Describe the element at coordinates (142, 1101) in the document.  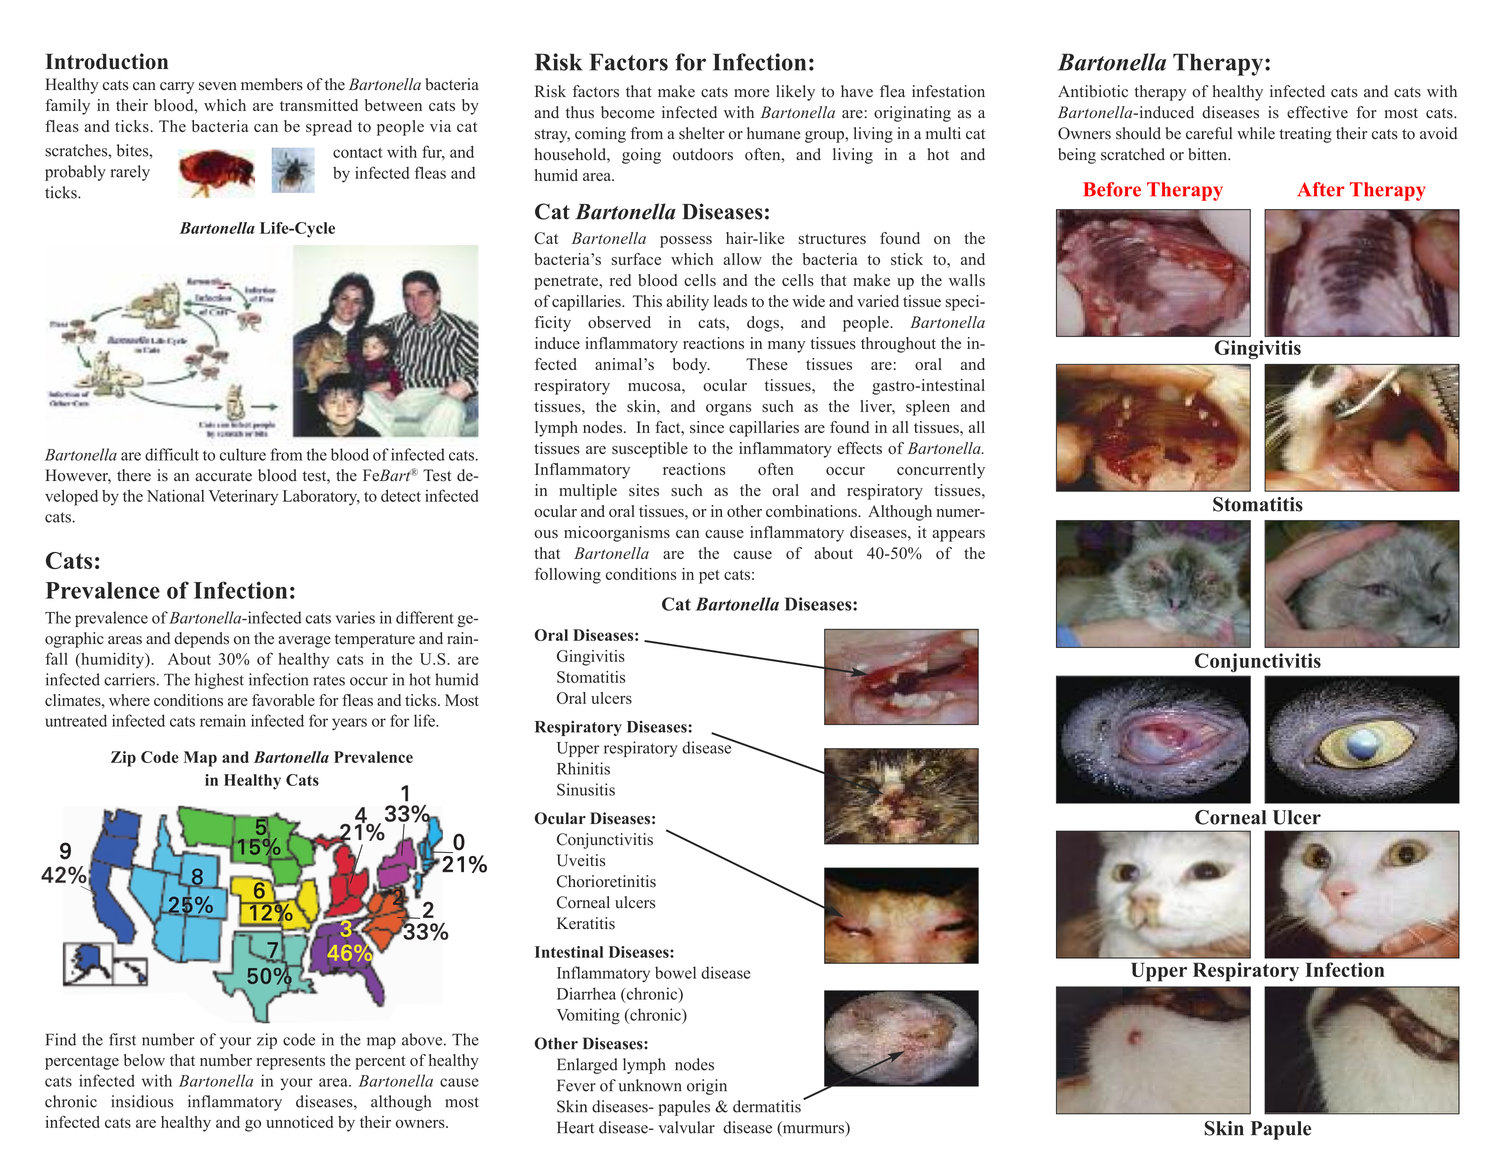
I see `insidious` at that location.
